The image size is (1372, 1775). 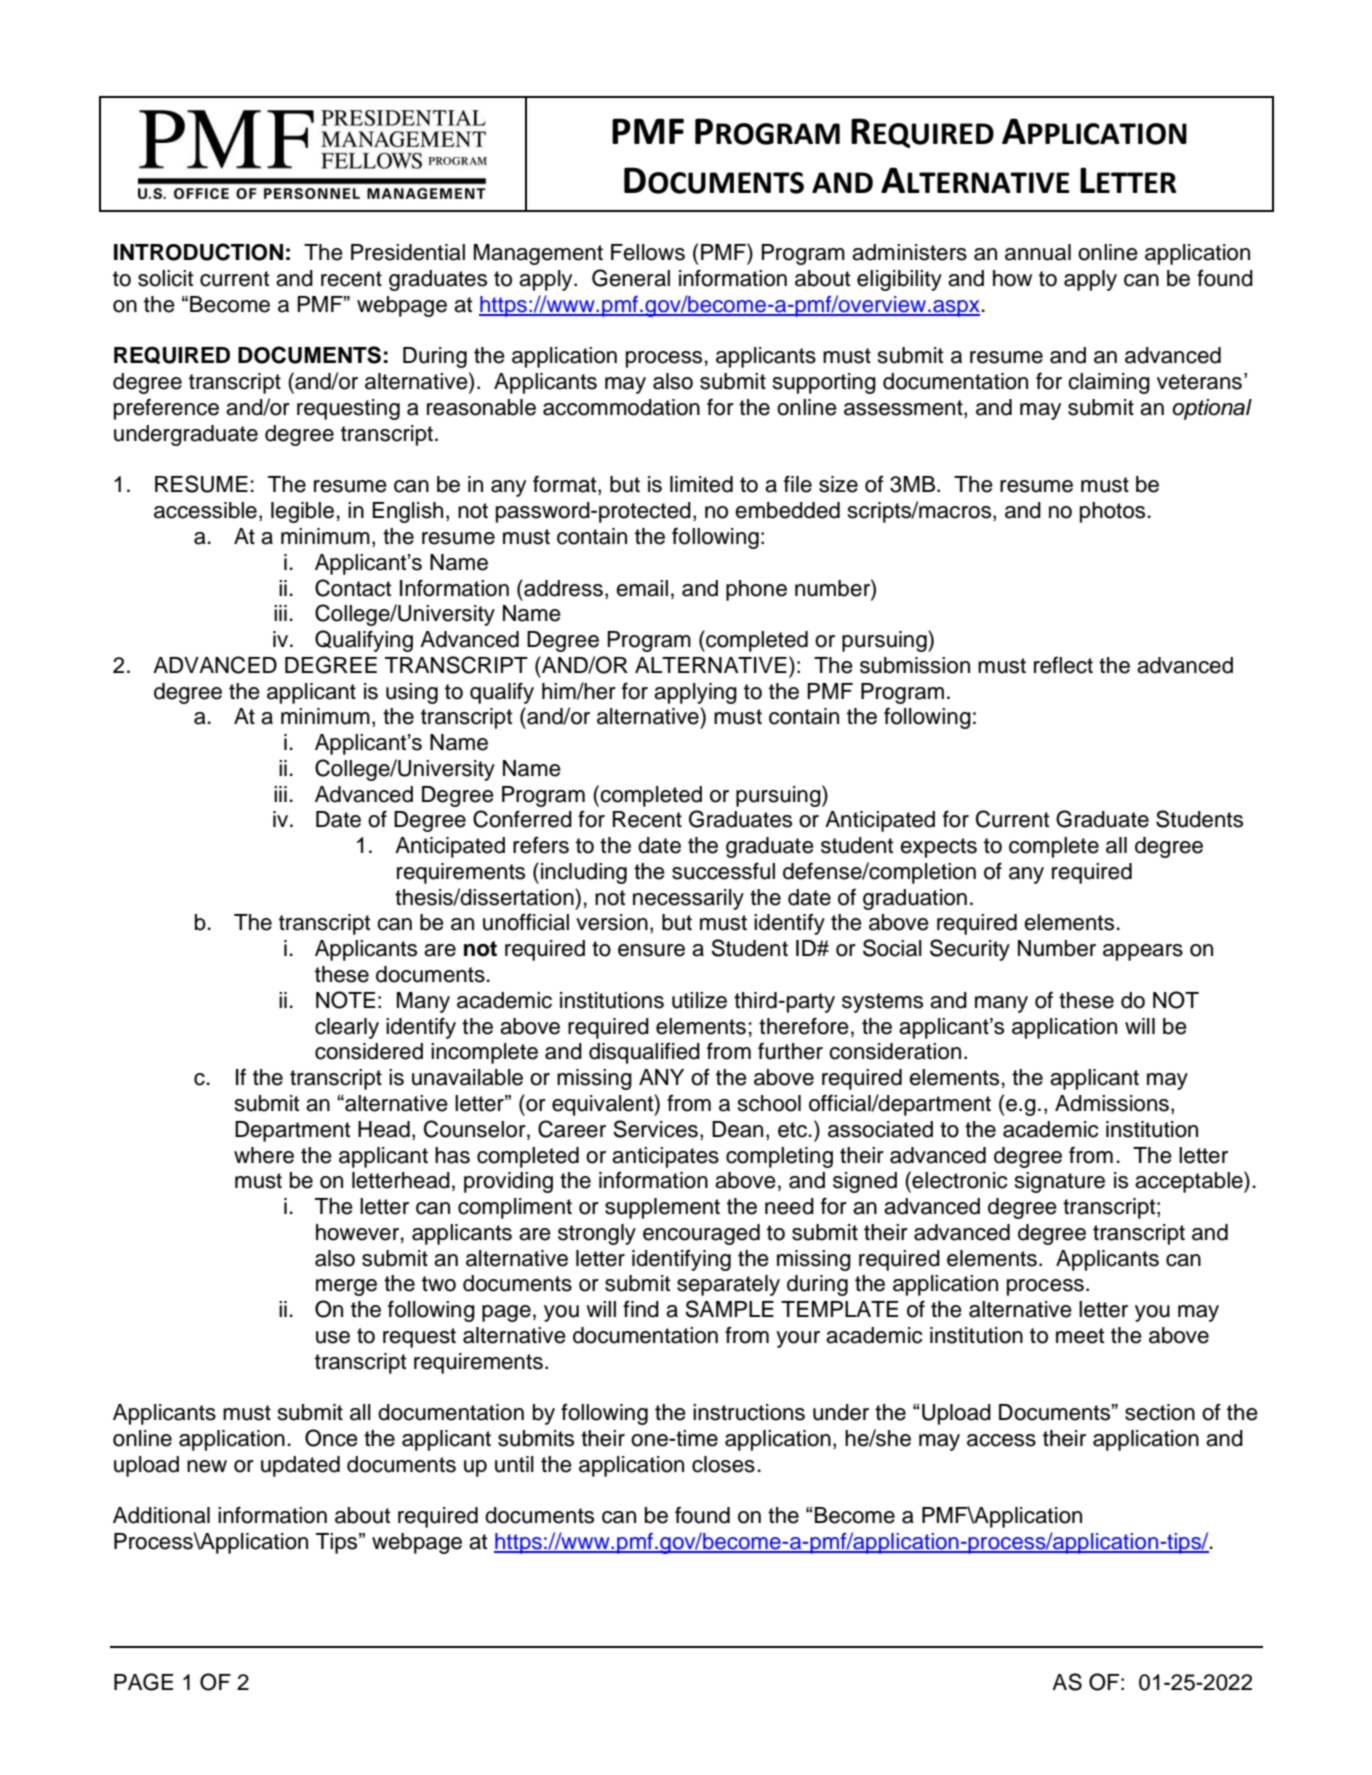 What do you see at coordinates (331, 1438) in the screenshot?
I see `Once` at bounding box center [331, 1438].
